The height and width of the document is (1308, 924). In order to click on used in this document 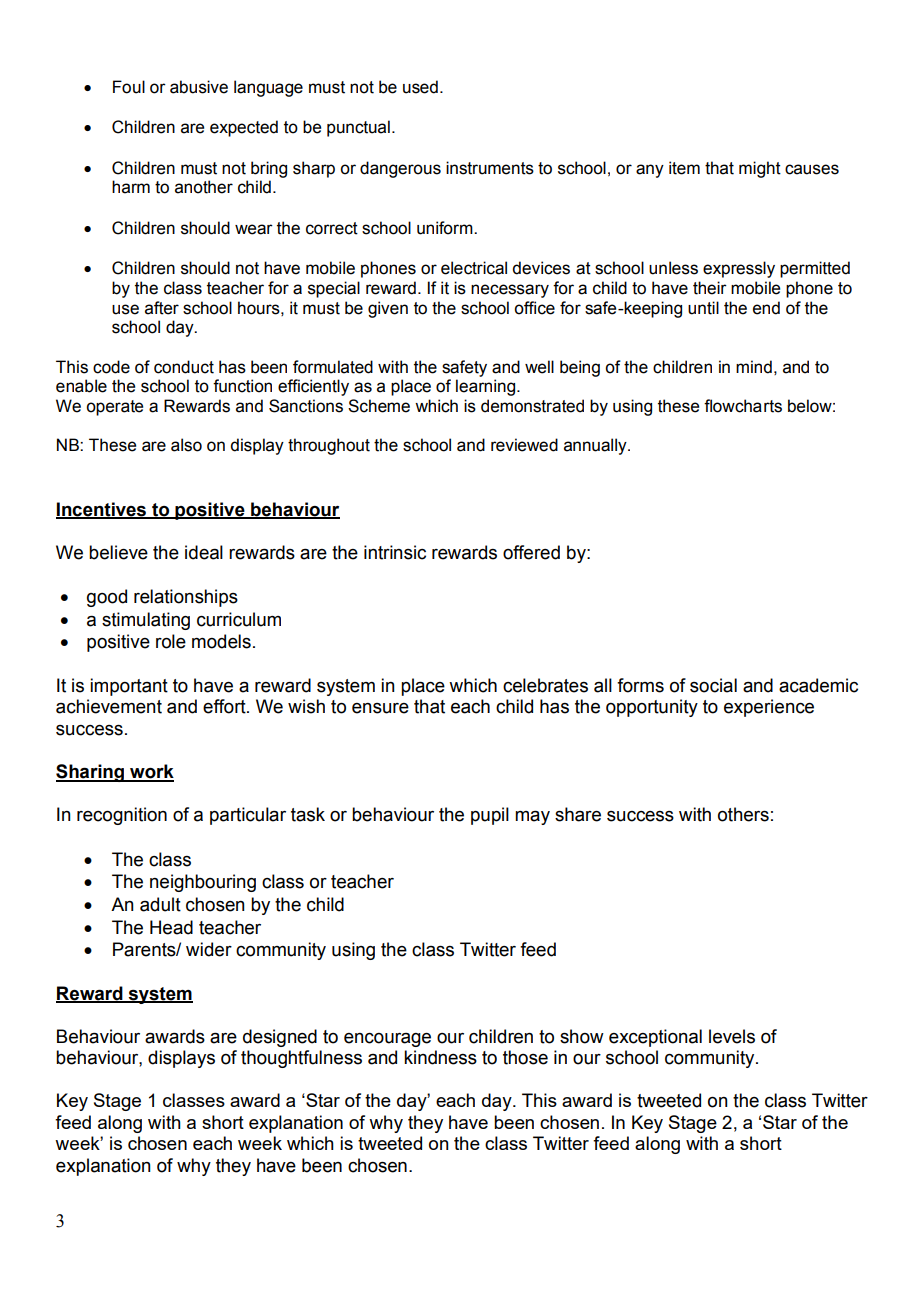, I will do `click(420, 87)`.
